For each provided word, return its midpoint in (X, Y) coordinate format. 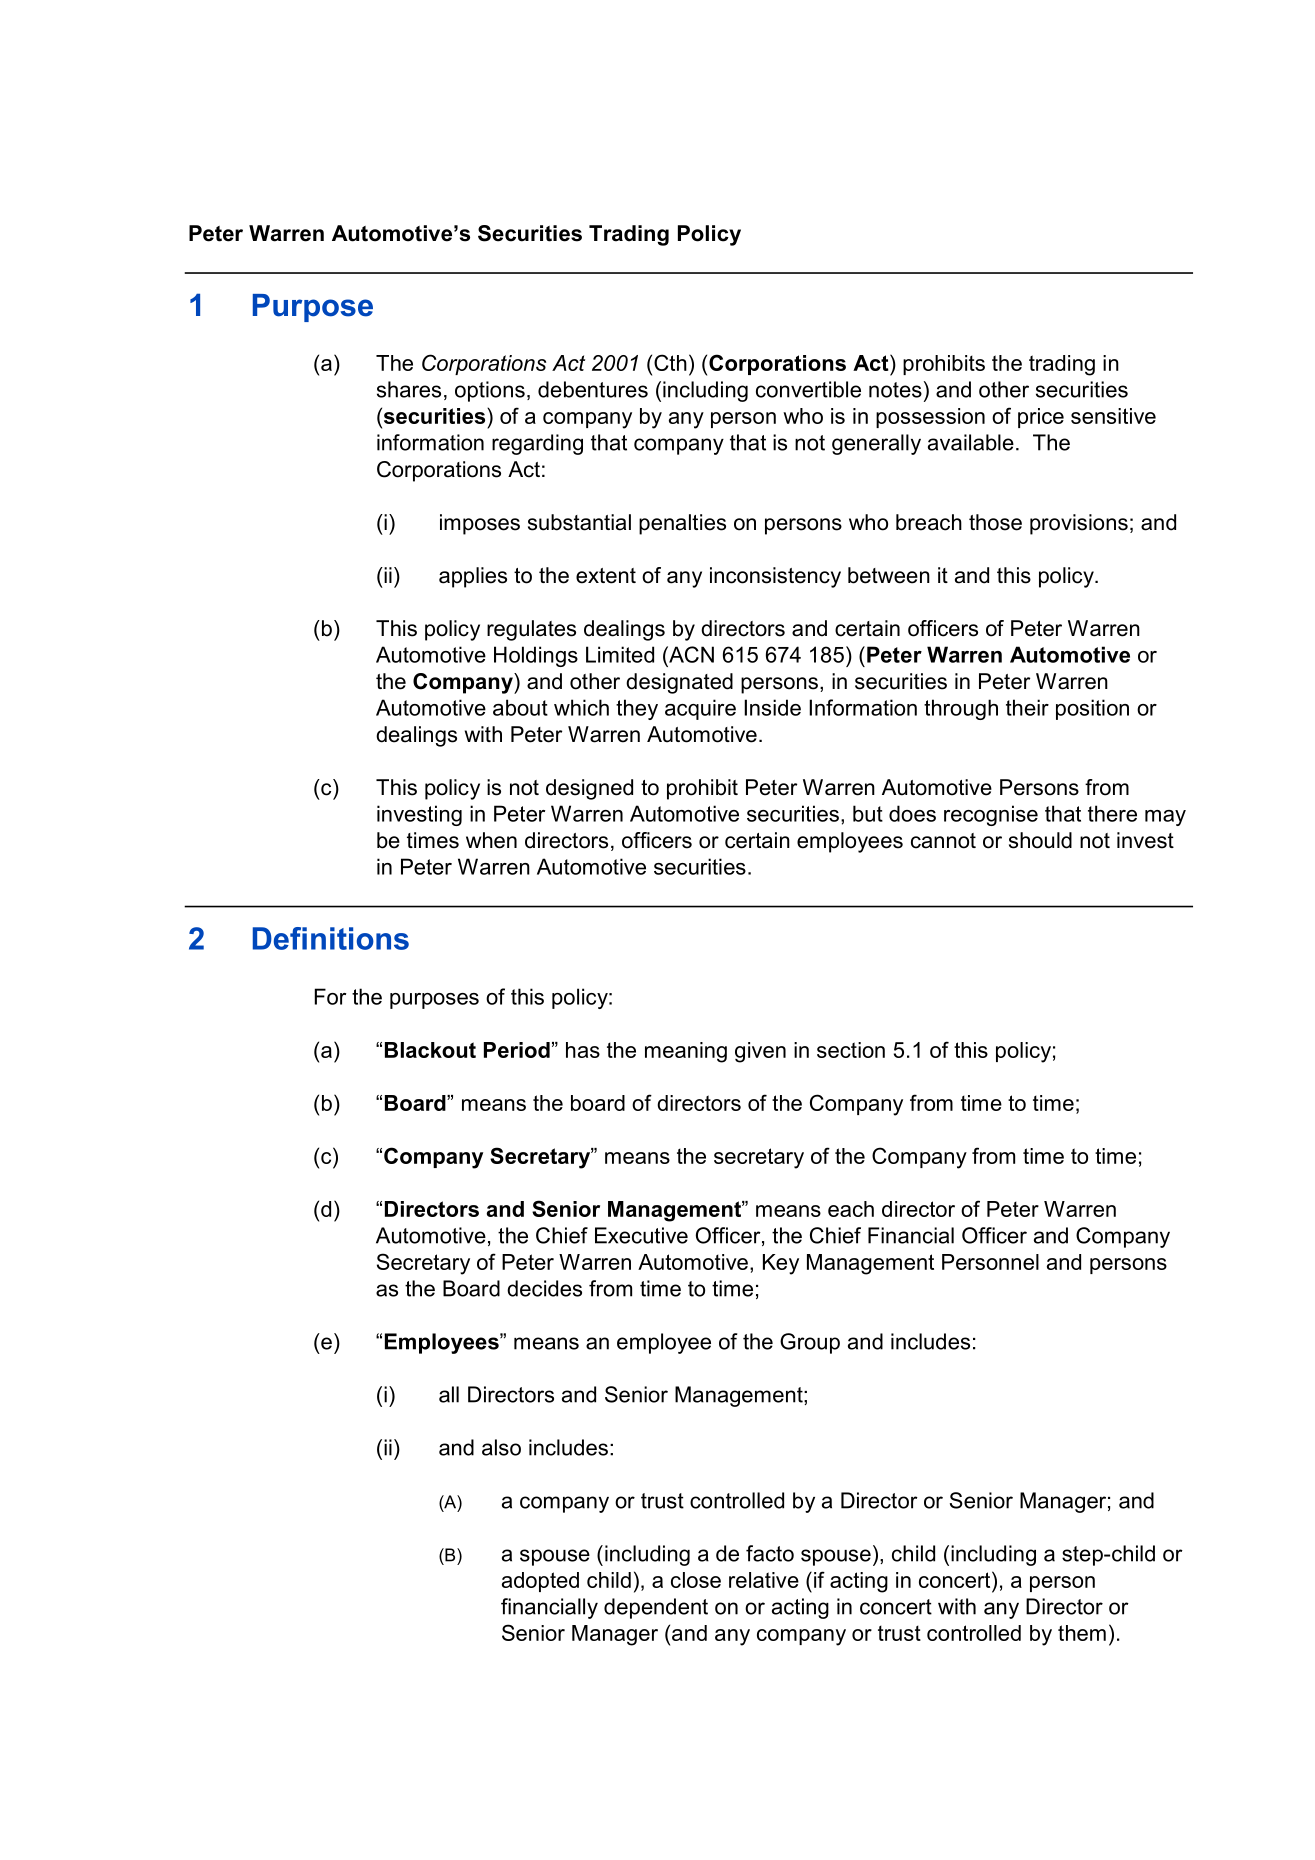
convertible (808, 389)
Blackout (430, 1050)
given (760, 1052)
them (1082, 1633)
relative (764, 1580)
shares (409, 389)
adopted (540, 1582)
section (851, 1050)
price (1041, 418)
